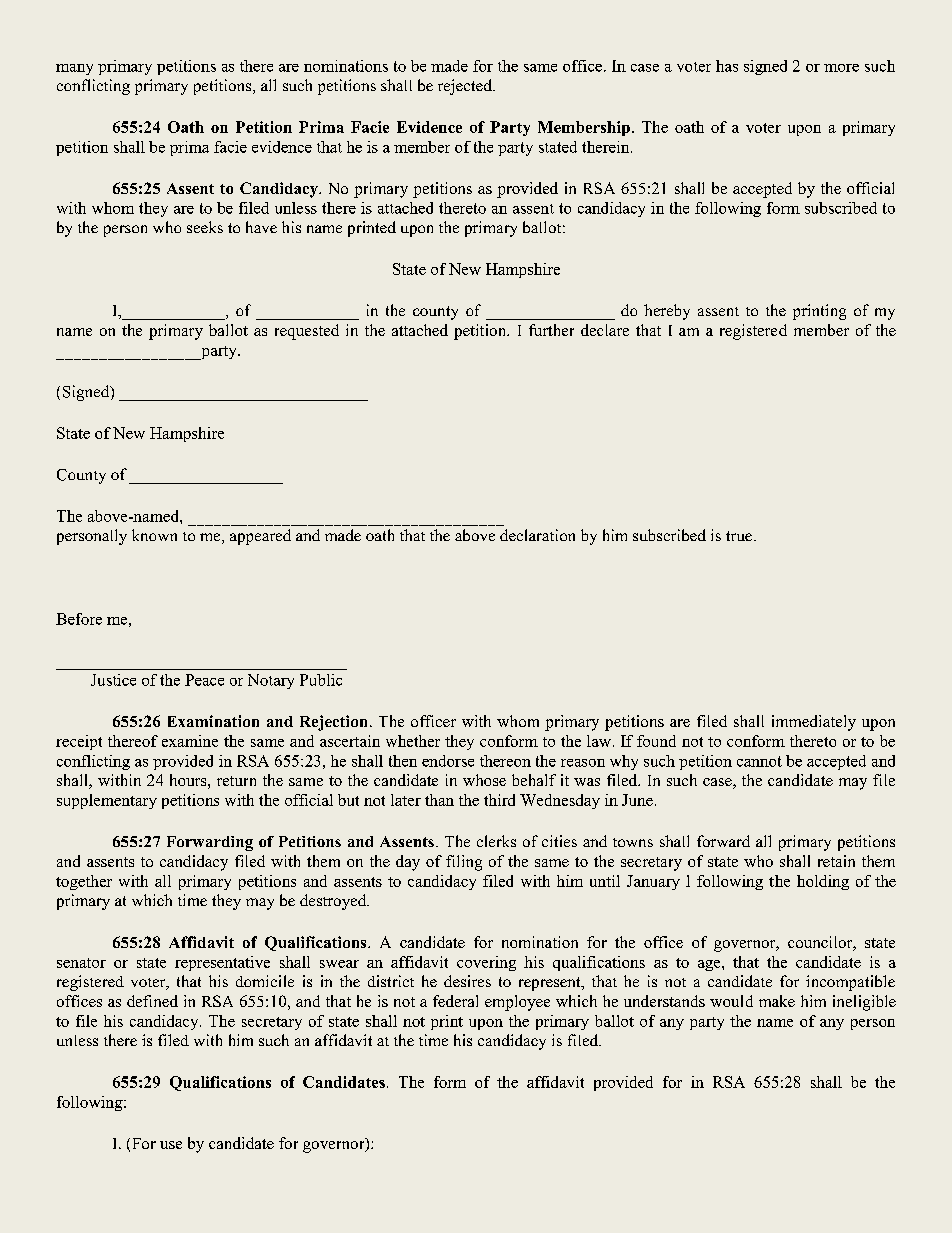 This screenshot has width=952, height=1233. What do you see at coordinates (171, 1145) in the screenshot?
I see `use` at bounding box center [171, 1145].
